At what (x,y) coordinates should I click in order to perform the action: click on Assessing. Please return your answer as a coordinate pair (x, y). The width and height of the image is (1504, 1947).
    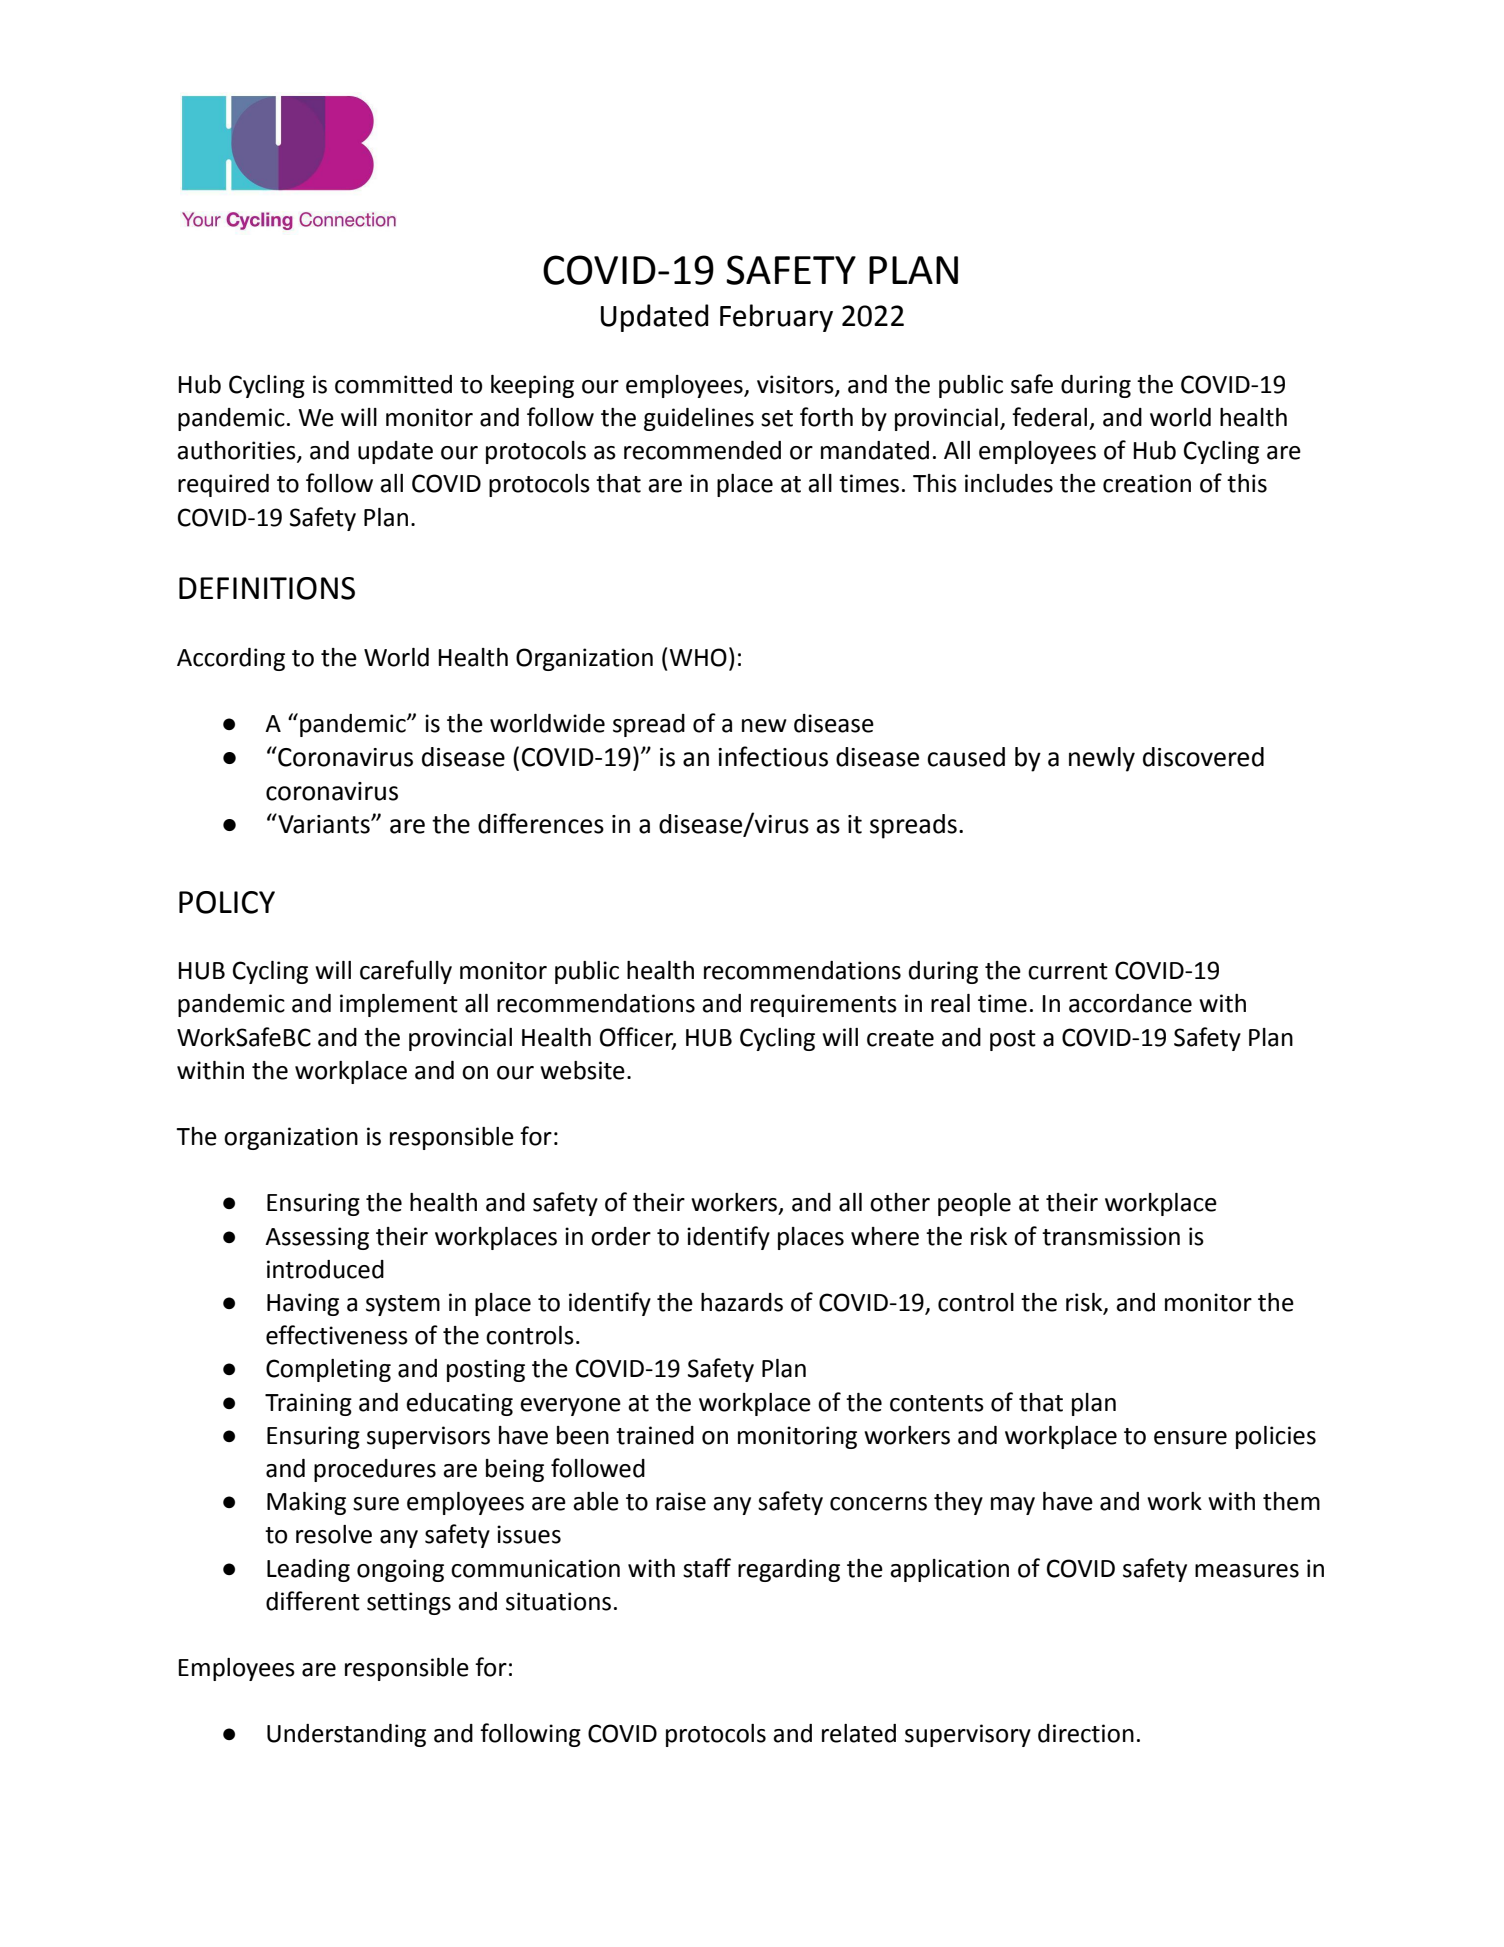
    Looking at the image, I should click on (317, 1238).
